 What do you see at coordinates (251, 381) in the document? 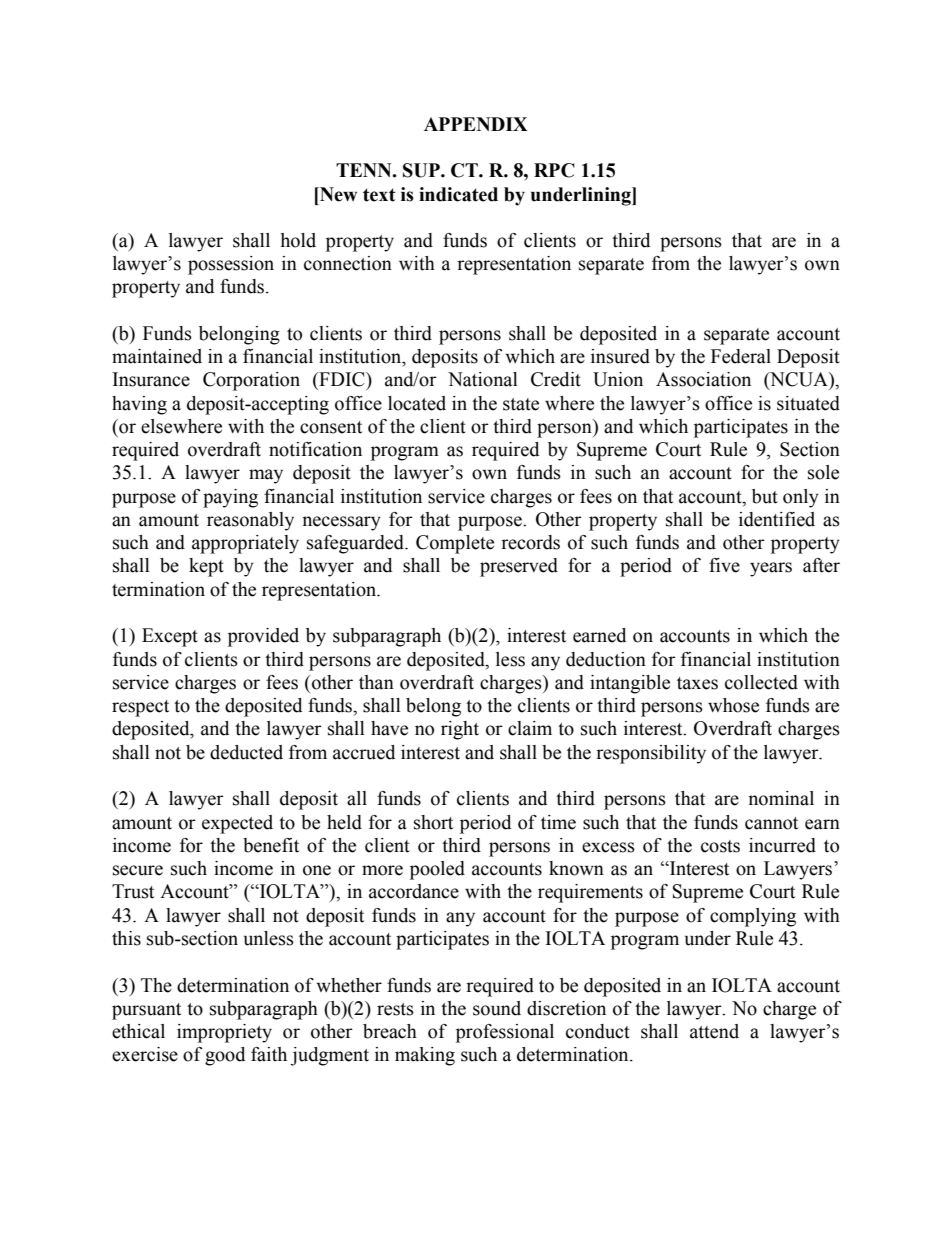
I see `Corporation` at bounding box center [251, 381].
